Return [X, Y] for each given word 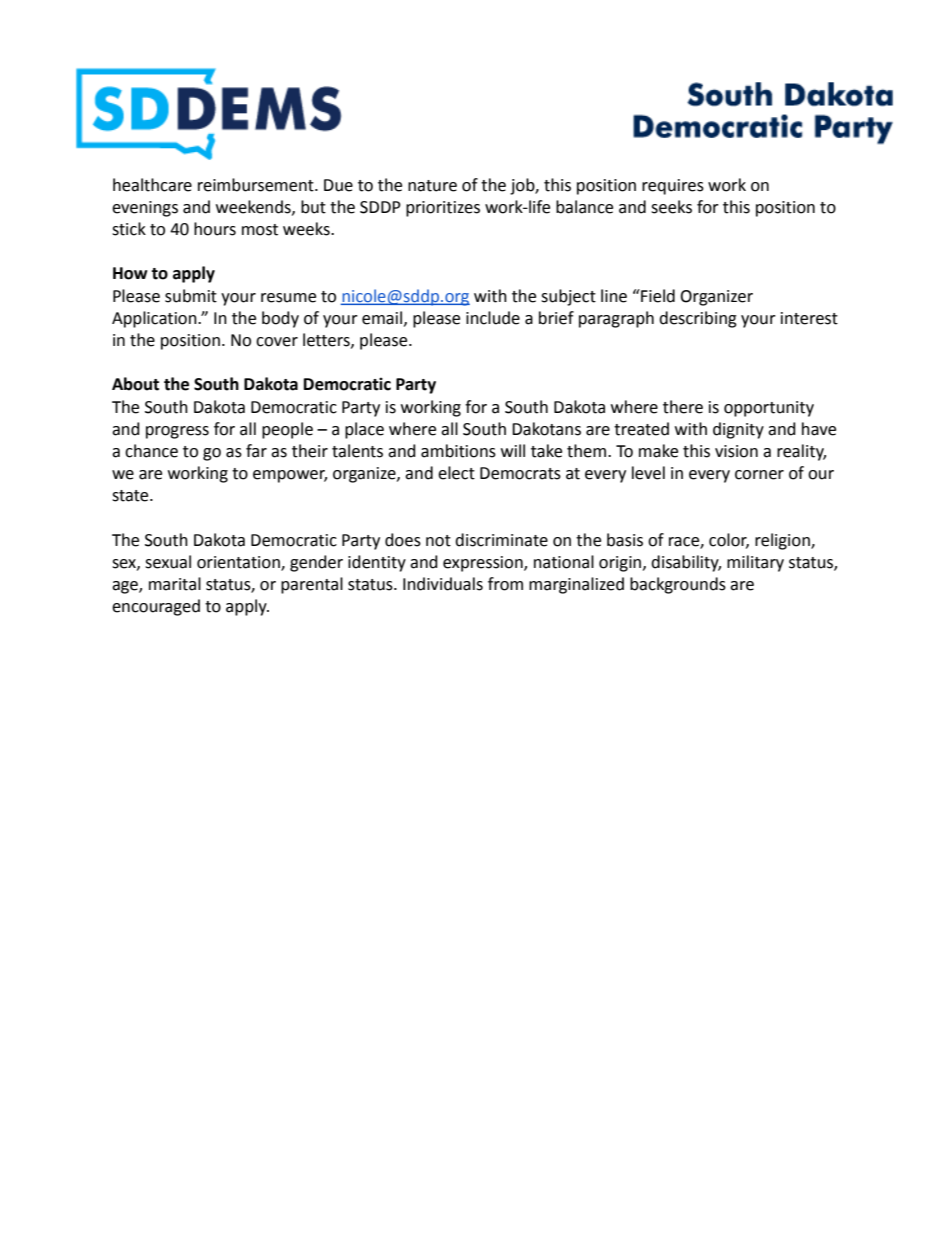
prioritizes [443, 209]
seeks [671, 207]
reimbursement [257, 185]
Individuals [443, 584]
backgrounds [678, 585]
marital [175, 584]
